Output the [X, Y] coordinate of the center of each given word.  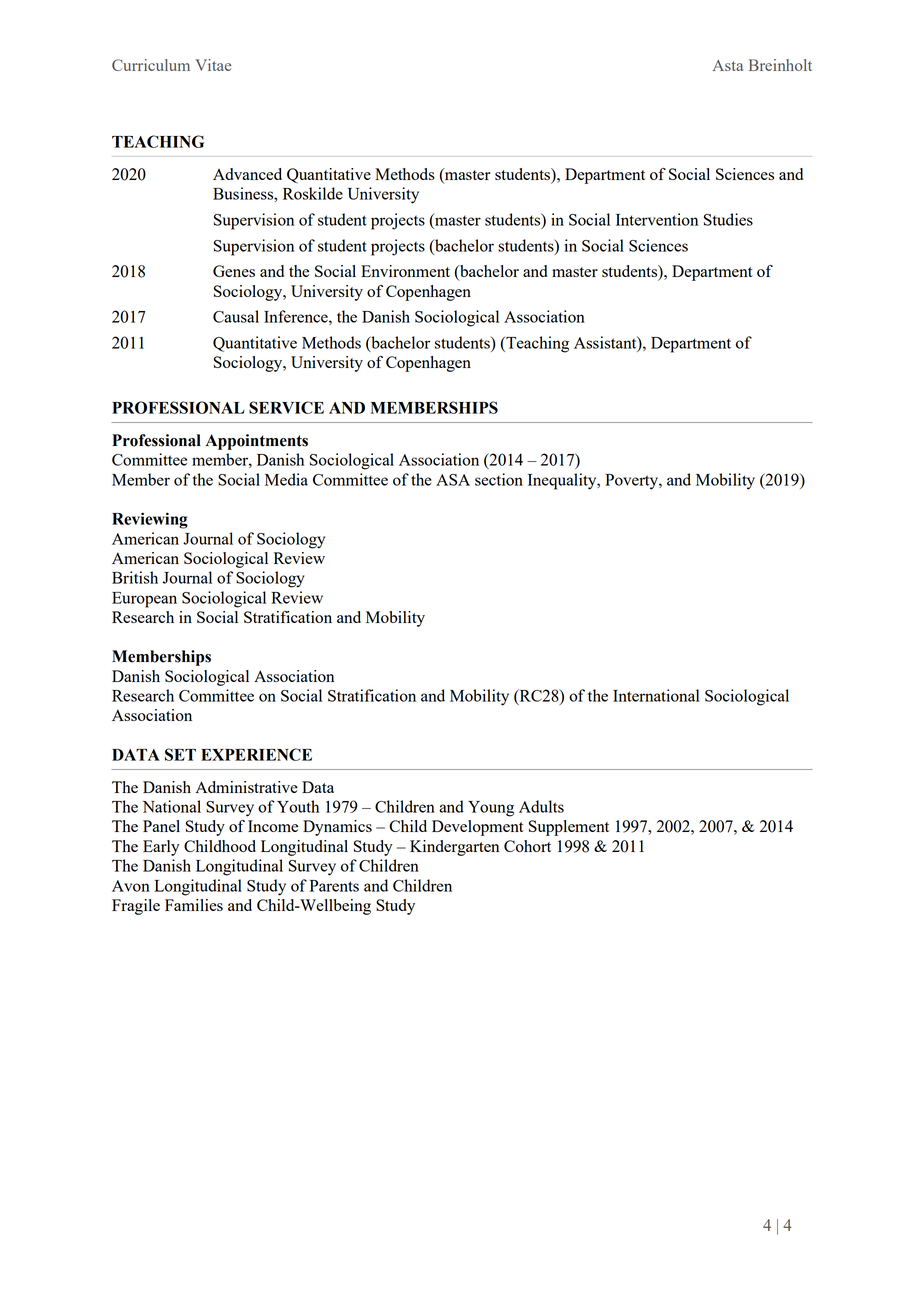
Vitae [213, 65]
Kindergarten [454, 848]
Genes [234, 271]
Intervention [657, 219]
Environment [405, 271]
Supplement [569, 828]
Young [491, 809]
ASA [453, 480]
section [499, 479]
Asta [728, 65]
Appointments [257, 442]
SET [180, 754]
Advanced [247, 174]
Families [194, 905]
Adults [541, 806]
